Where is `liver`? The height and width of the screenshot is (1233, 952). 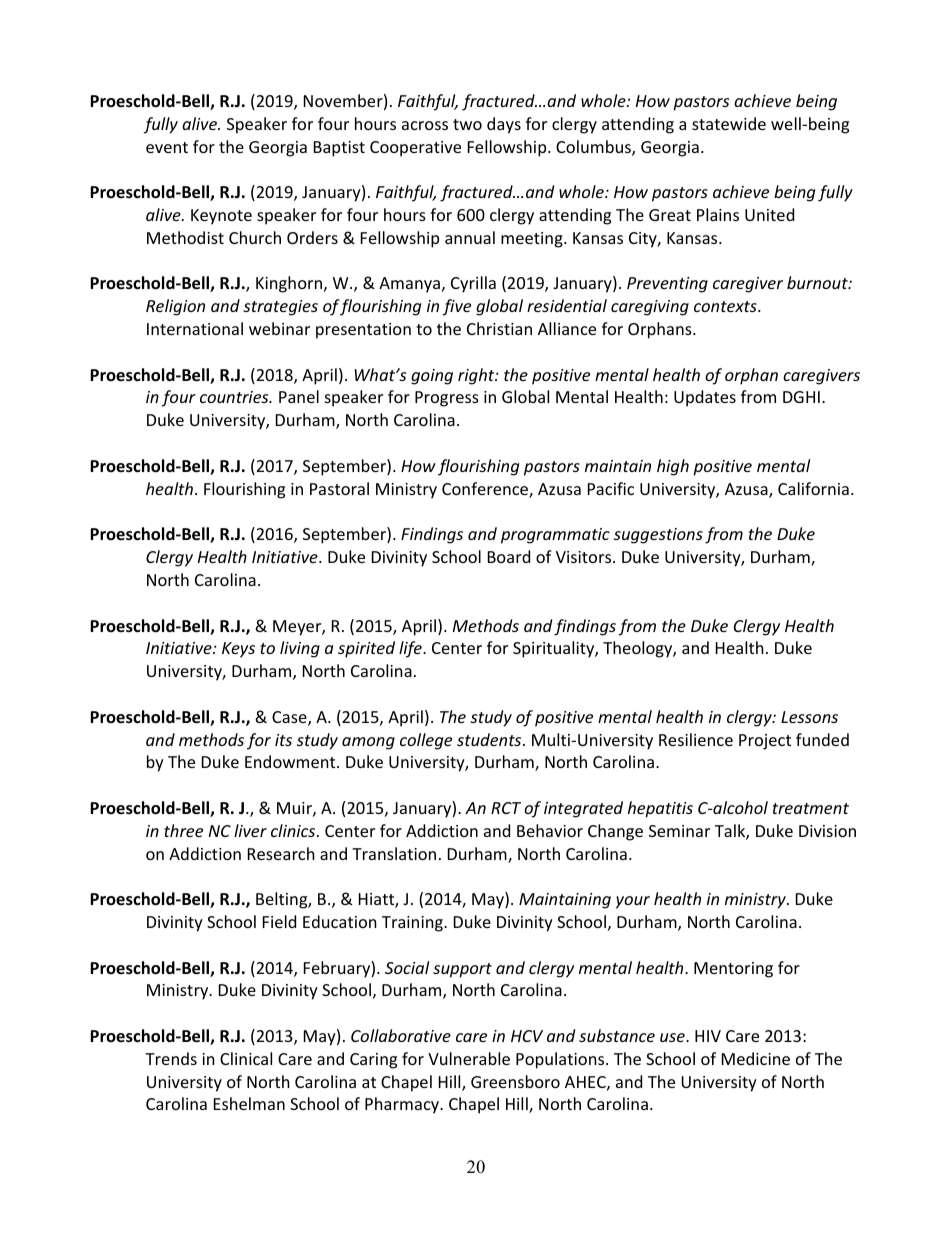
liver is located at coordinates (250, 830).
